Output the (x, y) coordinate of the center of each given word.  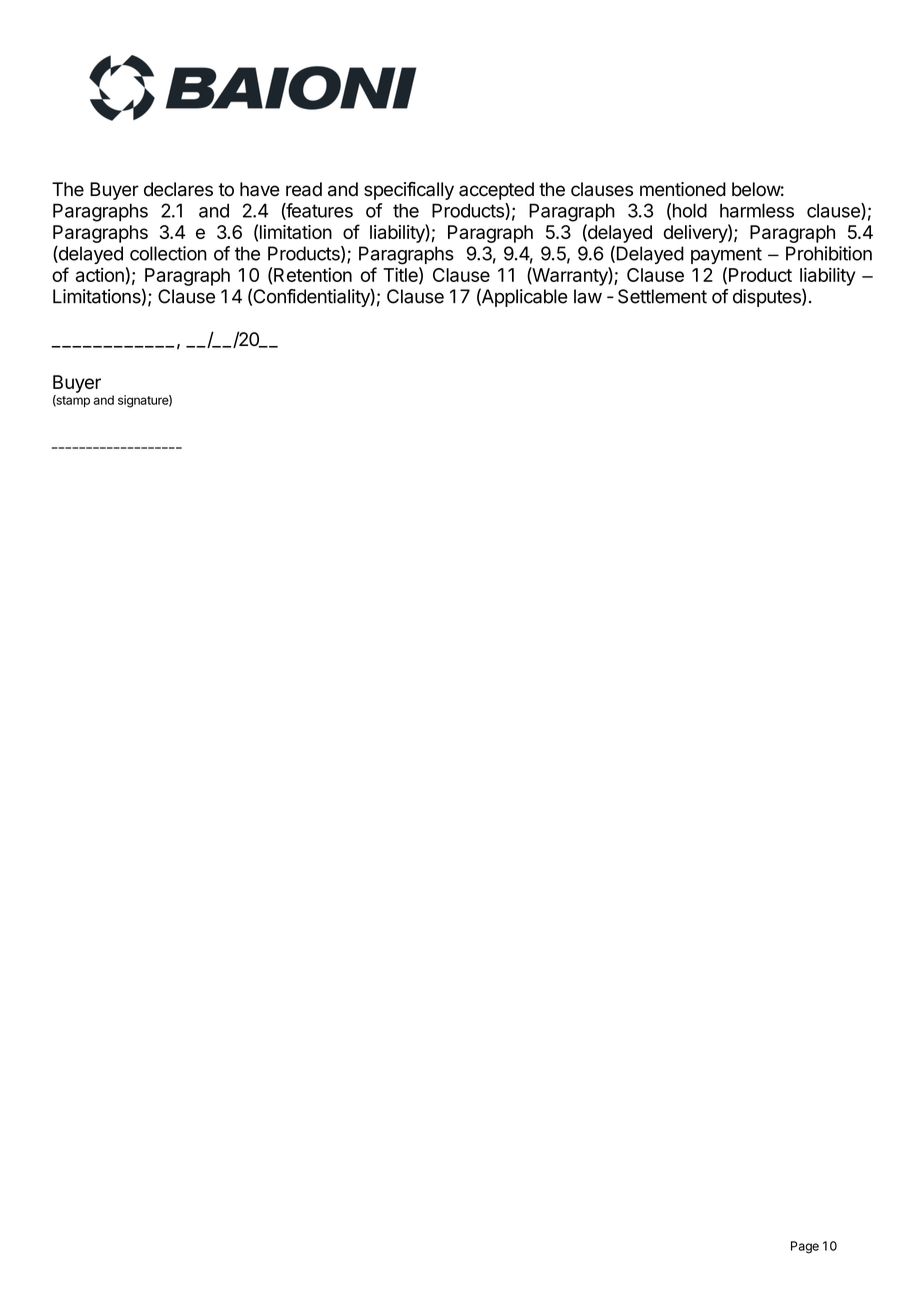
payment (726, 255)
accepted (496, 191)
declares (178, 189)
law (588, 296)
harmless (757, 210)
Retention (313, 274)
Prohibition (829, 253)
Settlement (662, 296)
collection (168, 253)
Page (805, 1247)
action (100, 275)
